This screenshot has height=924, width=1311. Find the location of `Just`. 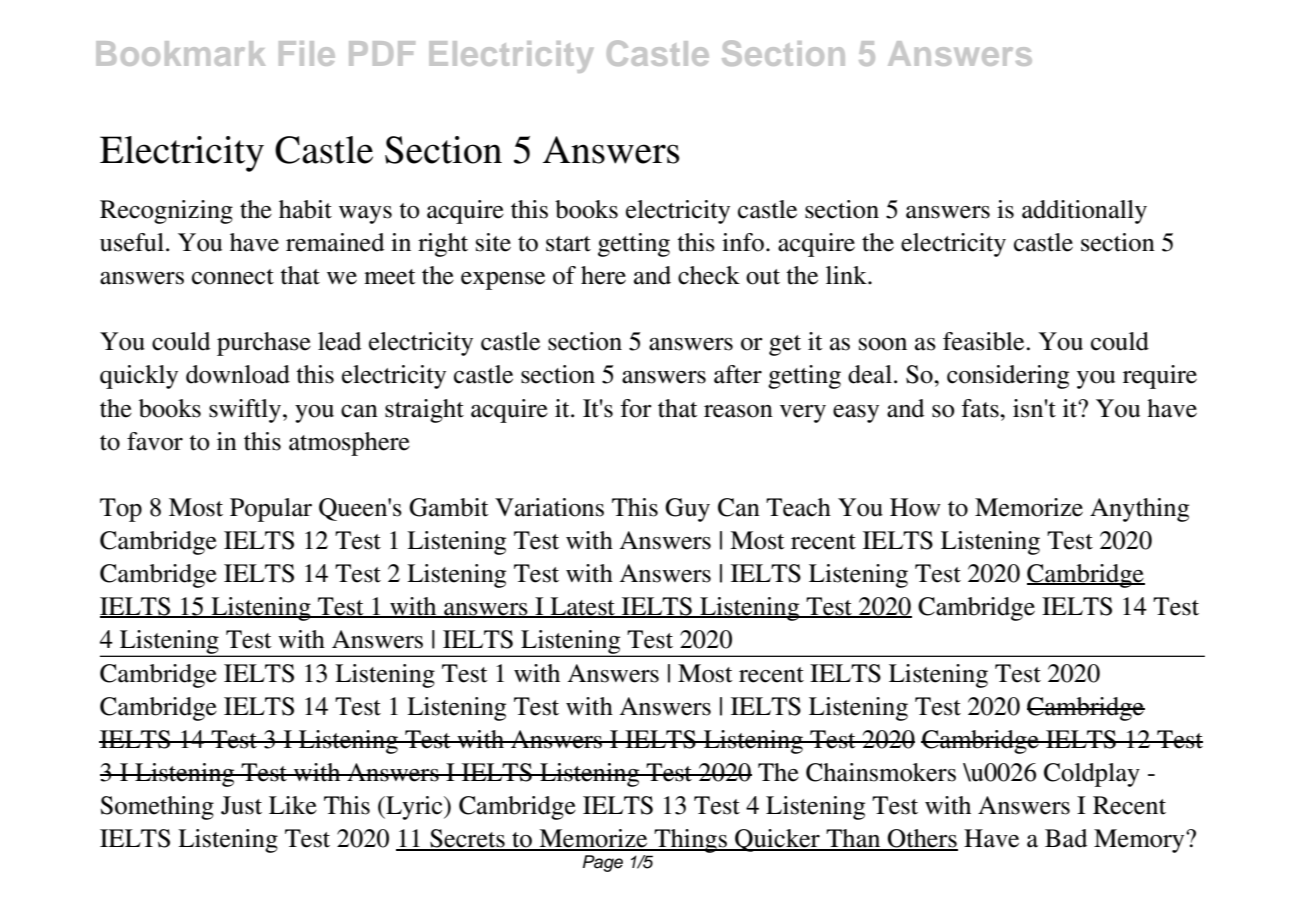

Just is located at coordinates (241, 805).
